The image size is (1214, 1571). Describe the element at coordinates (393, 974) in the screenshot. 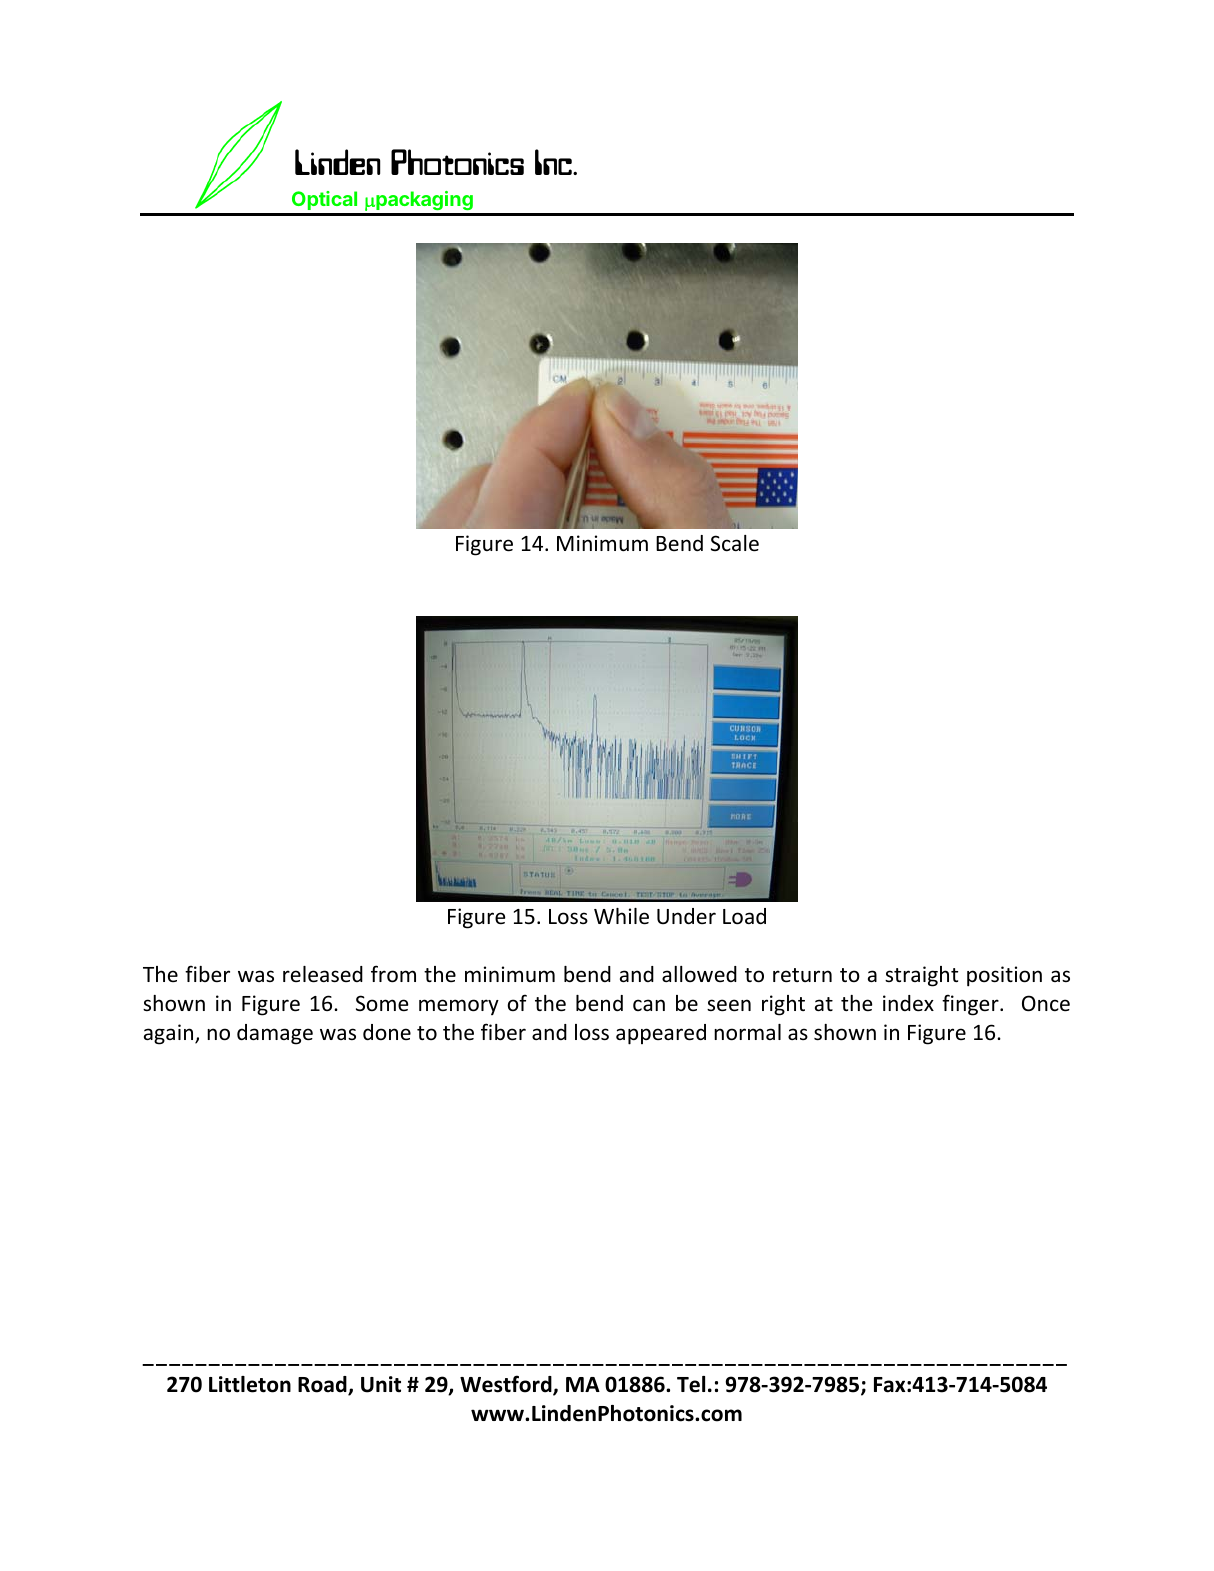

I see `from` at that location.
